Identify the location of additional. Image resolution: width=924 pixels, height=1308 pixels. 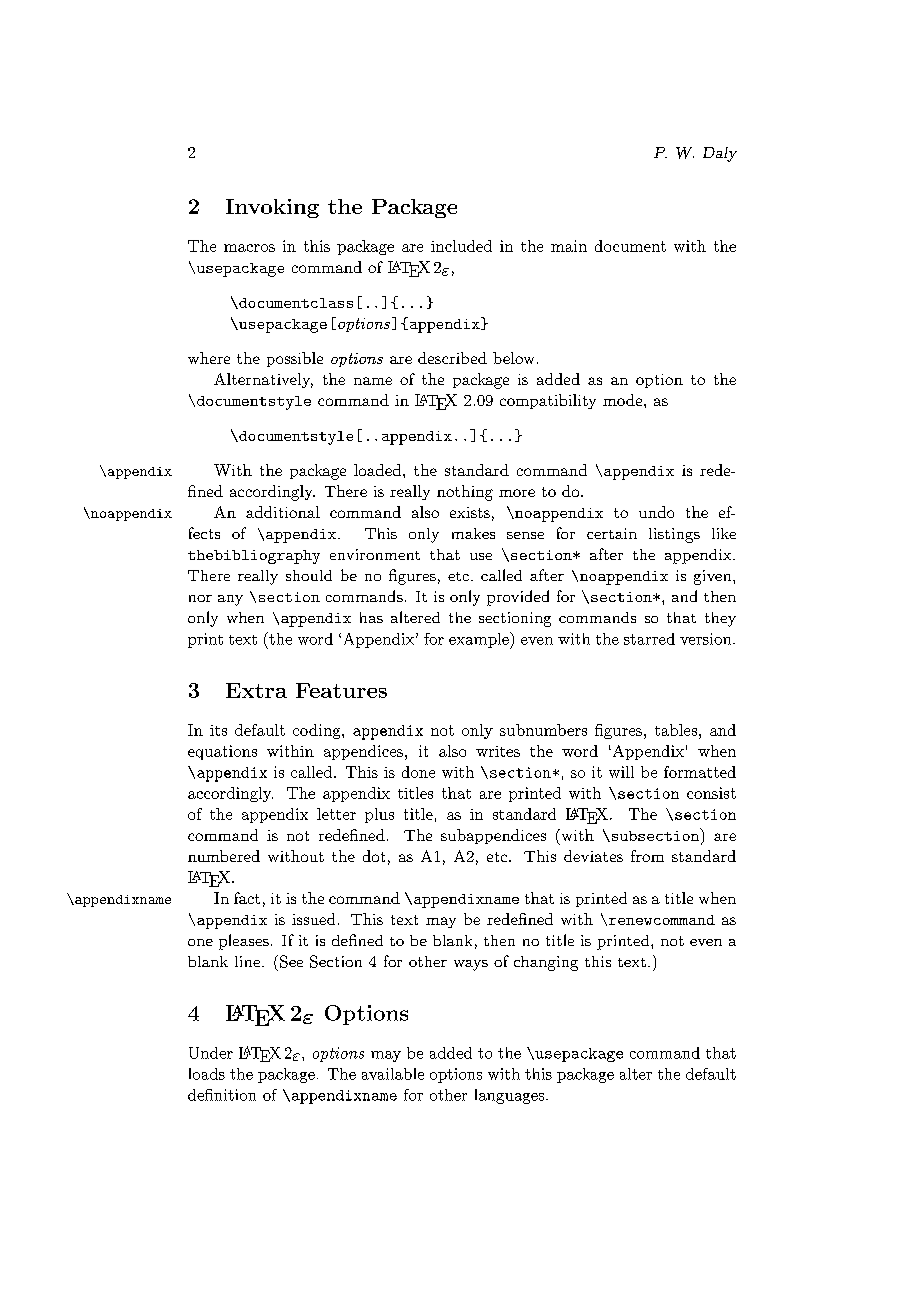
(283, 512).
